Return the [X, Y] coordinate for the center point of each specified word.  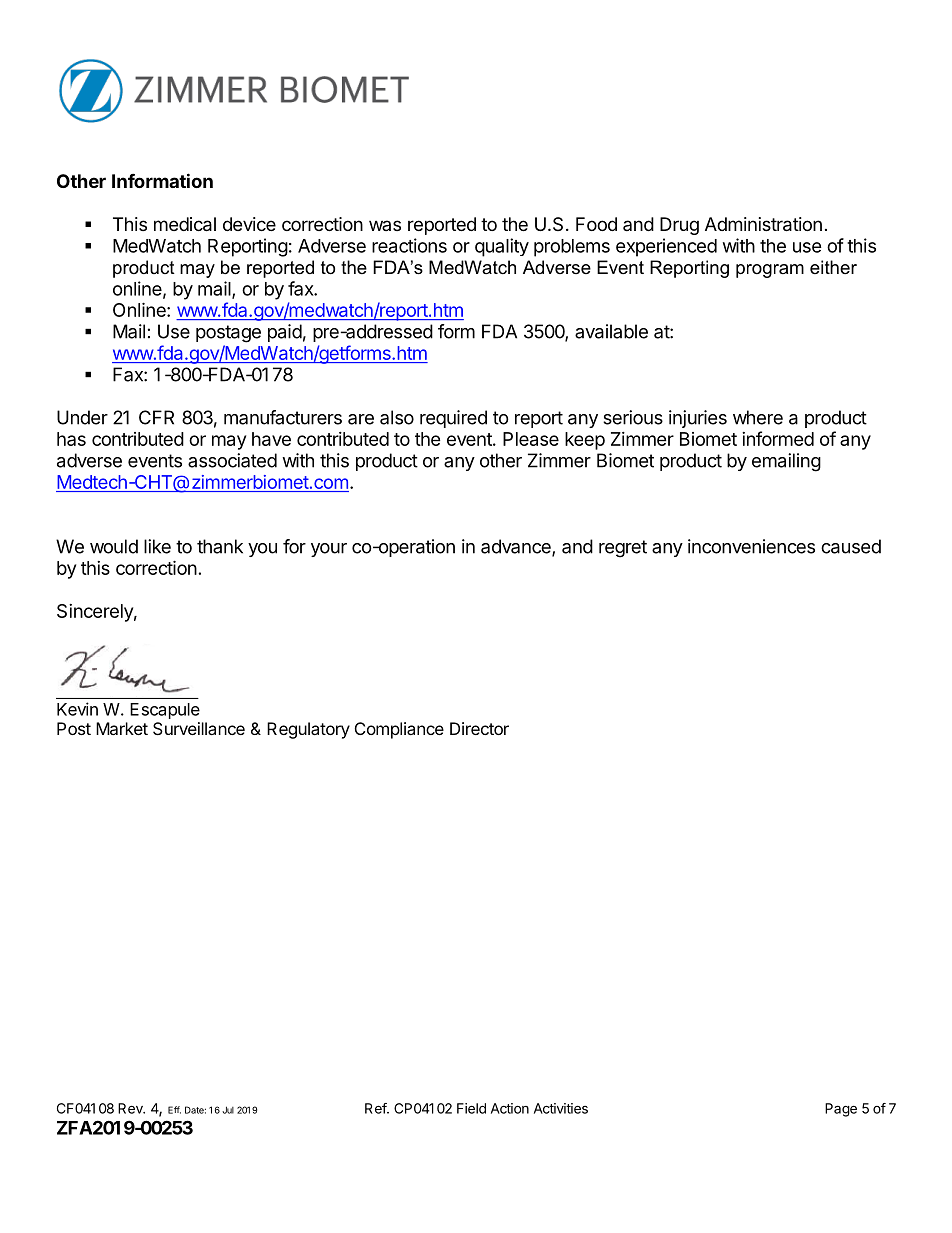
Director [479, 728]
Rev [131, 1108]
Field [471, 1108]
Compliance [399, 730]
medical [185, 224]
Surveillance [199, 728]
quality [502, 247]
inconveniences [751, 546]
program [770, 271]
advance [517, 547]
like [157, 546]
